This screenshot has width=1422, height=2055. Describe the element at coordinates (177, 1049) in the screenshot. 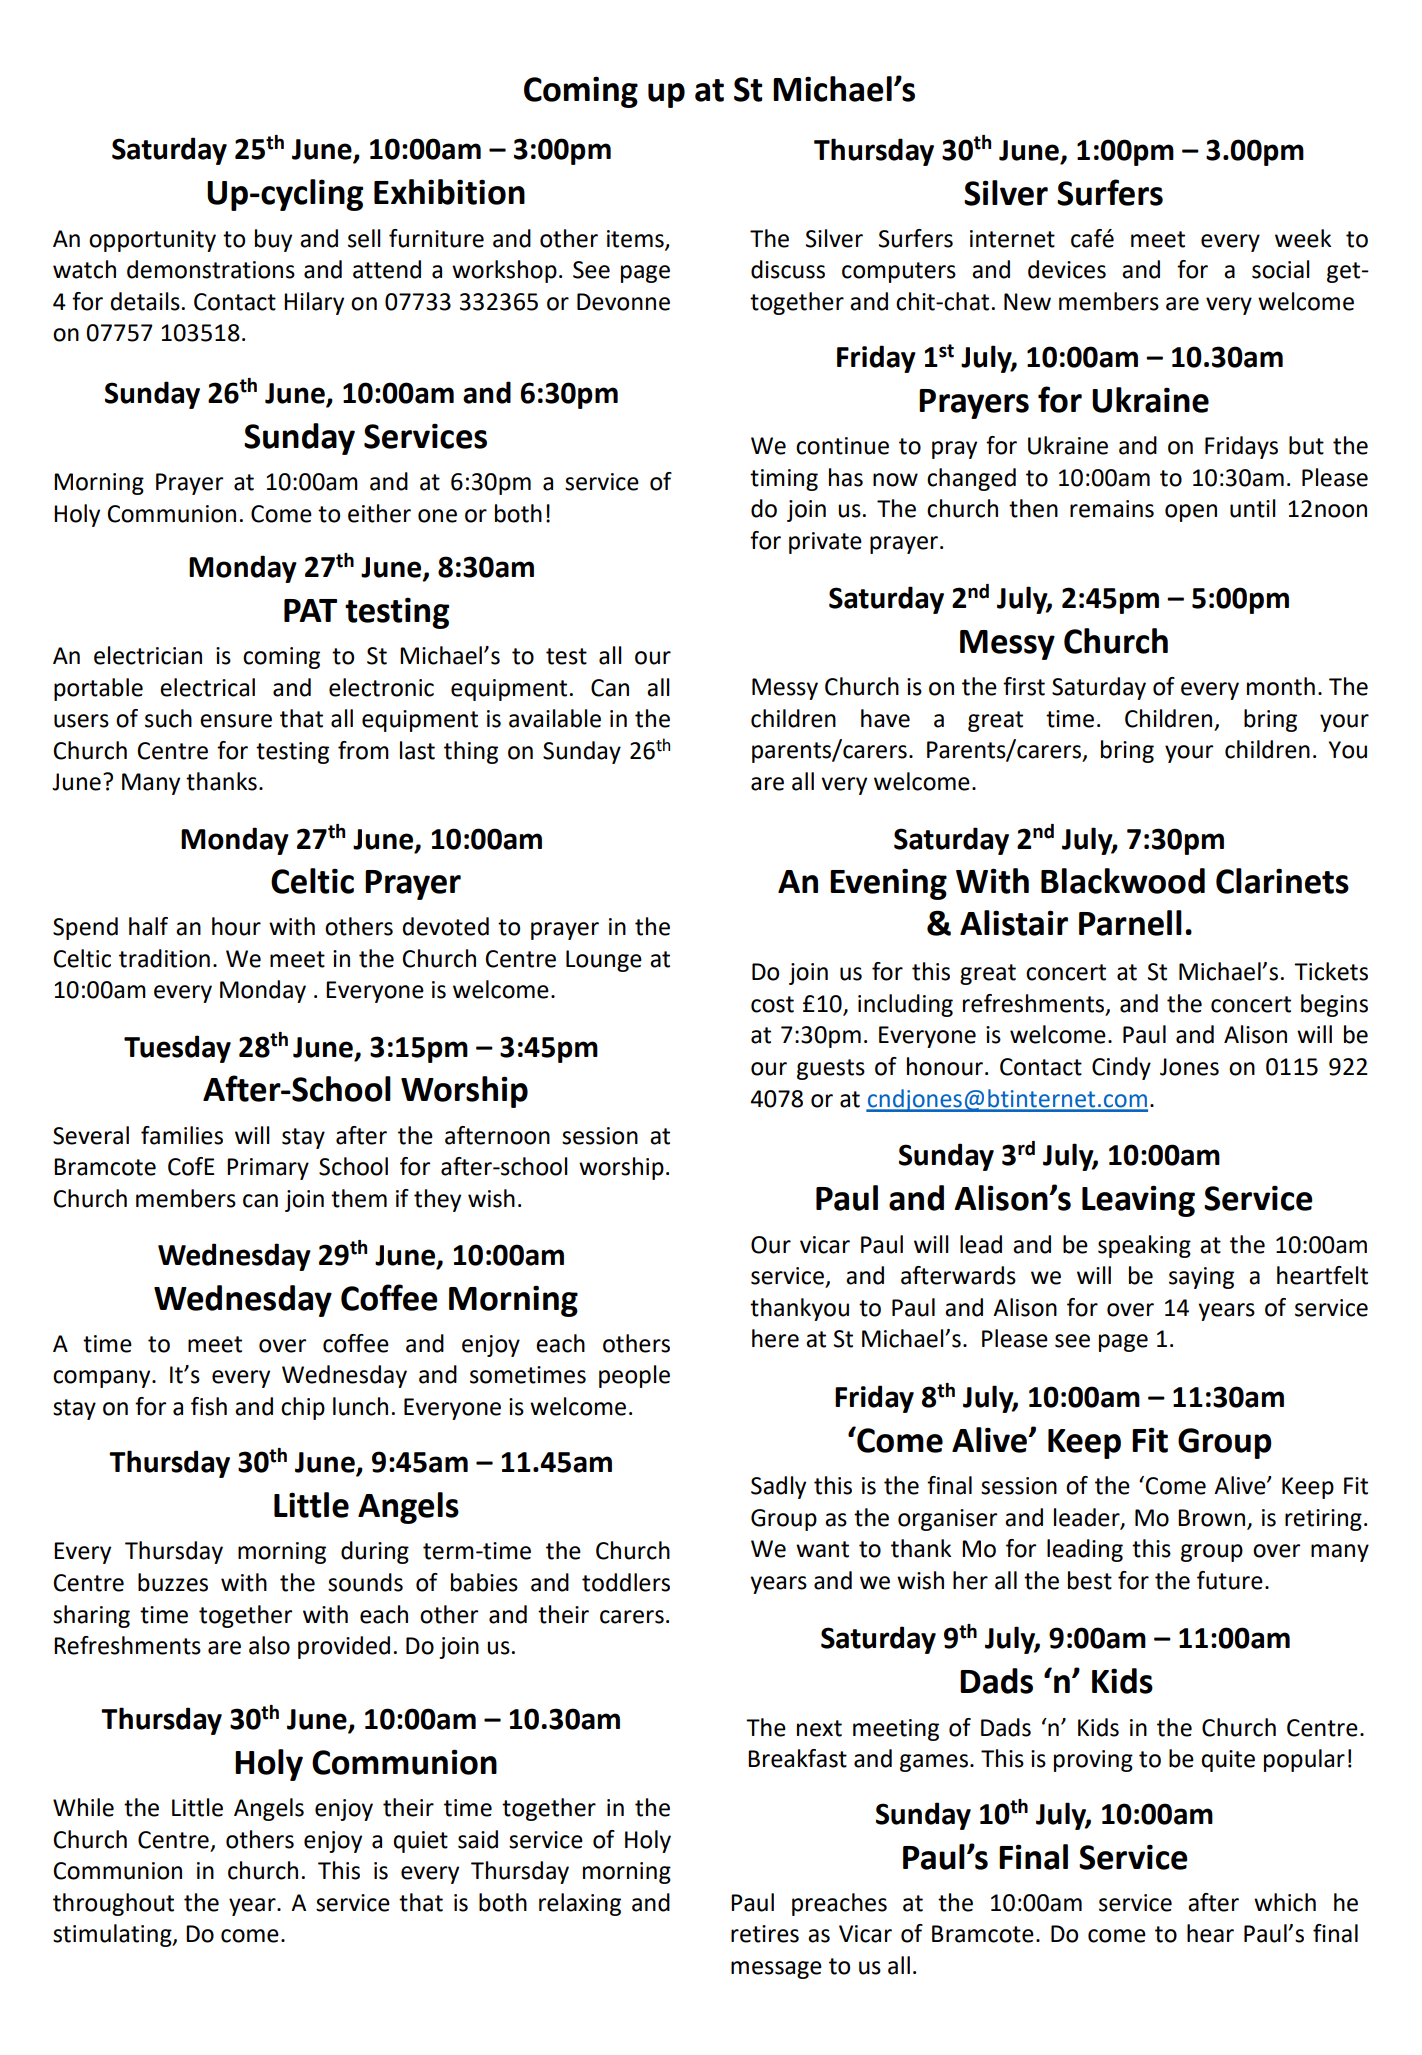

I see `Tuesday` at that location.
